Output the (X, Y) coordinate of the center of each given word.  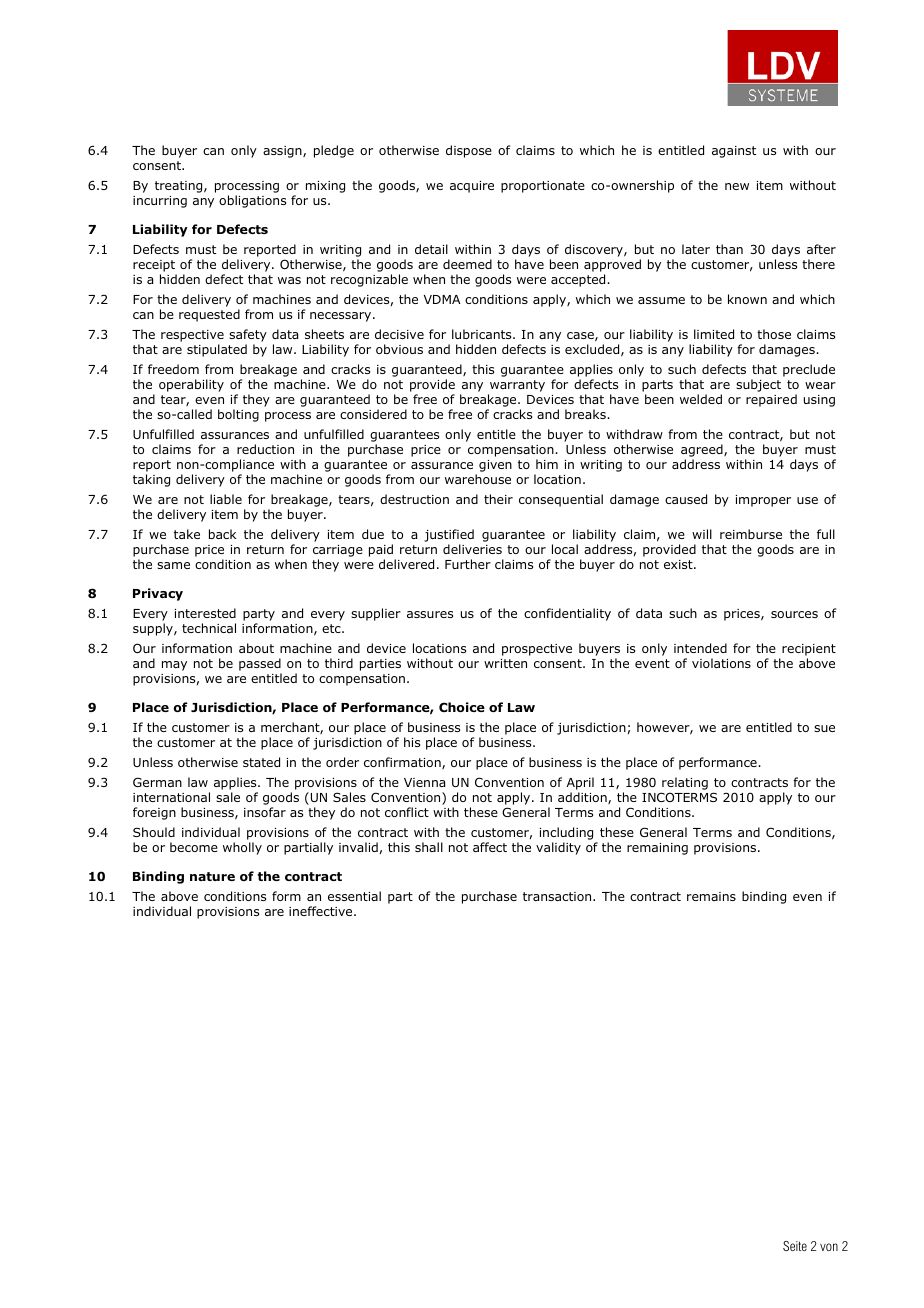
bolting (238, 415)
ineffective (322, 911)
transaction (558, 896)
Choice (462, 707)
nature (212, 876)
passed (260, 666)
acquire (472, 187)
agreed (703, 452)
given (495, 466)
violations (721, 663)
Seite (795, 1246)
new (737, 186)
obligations (252, 201)
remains (711, 896)
